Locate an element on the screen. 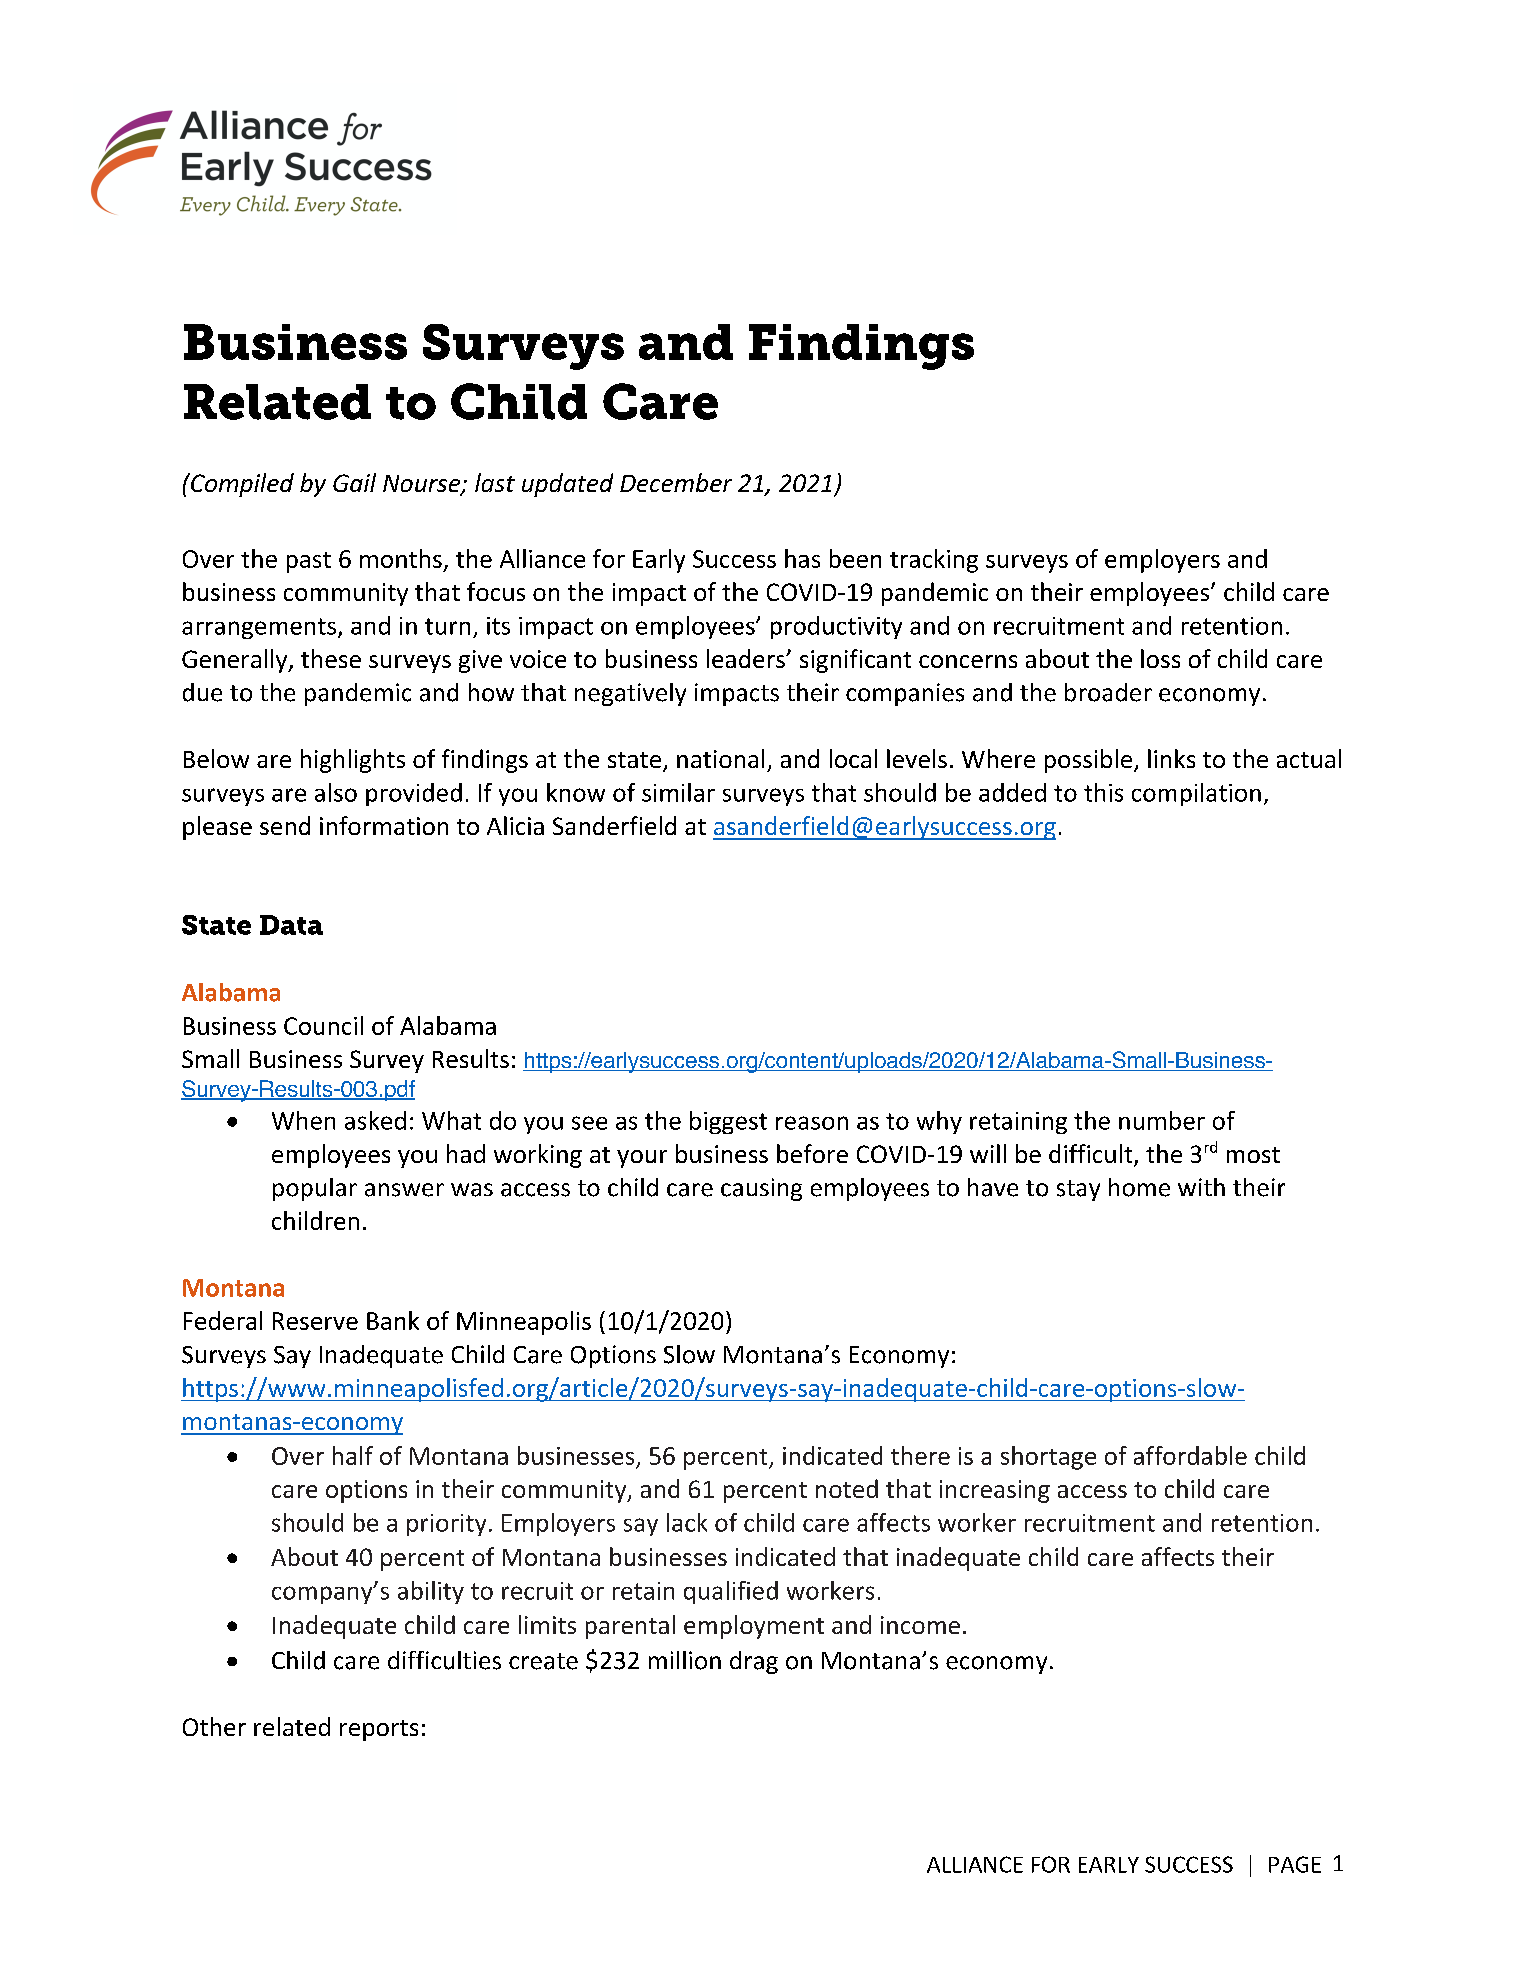 This screenshot has height=1968, width=1521. has is located at coordinates (802, 558).
